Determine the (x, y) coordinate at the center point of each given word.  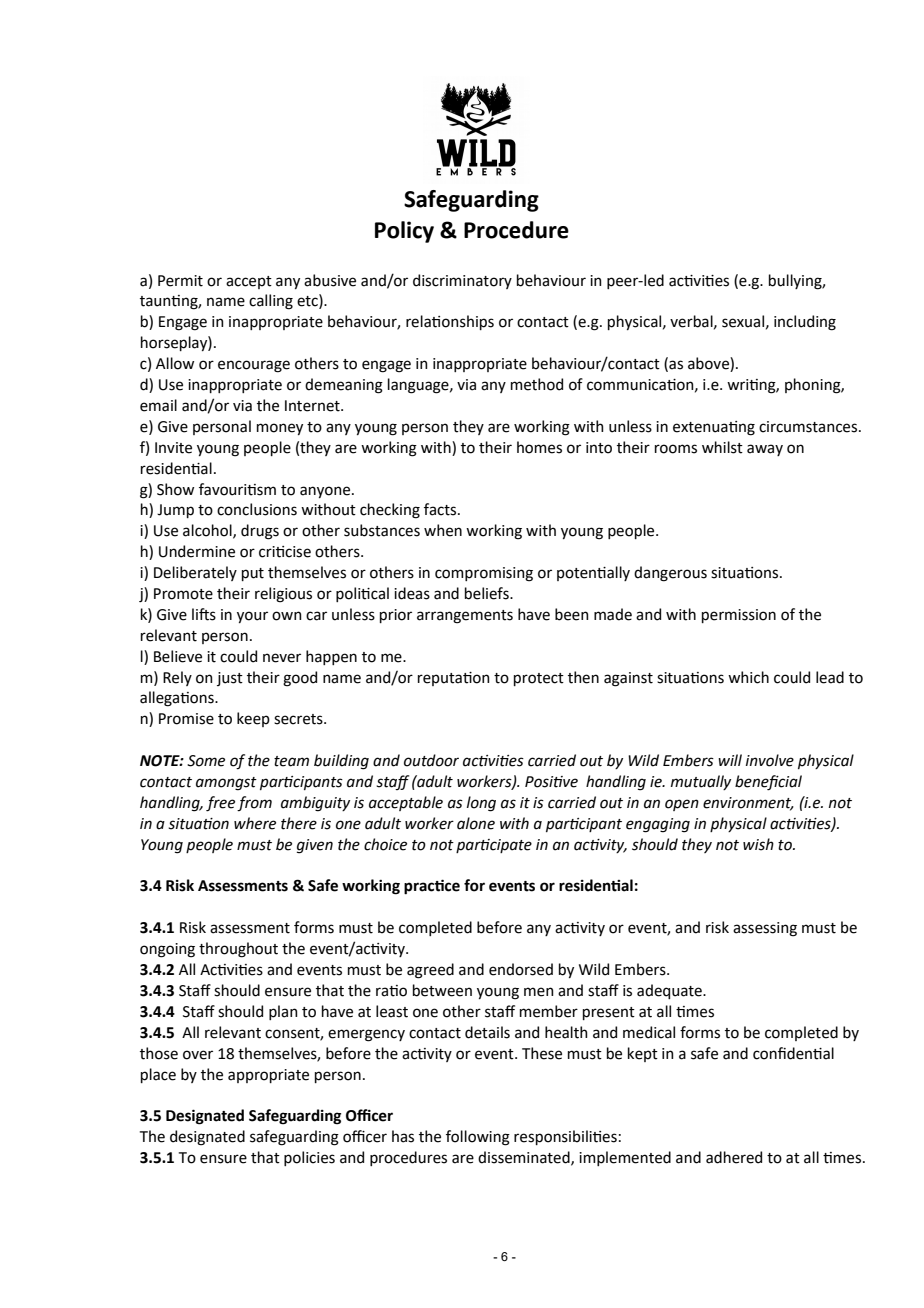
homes (539, 447)
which (748, 677)
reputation (454, 679)
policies (309, 1158)
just (230, 679)
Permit (180, 281)
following (478, 1138)
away (765, 450)
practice (432, 887)
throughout (238, 950)
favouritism (237, 489)
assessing (765, 929)
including (805, 323)
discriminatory (462, 281)
